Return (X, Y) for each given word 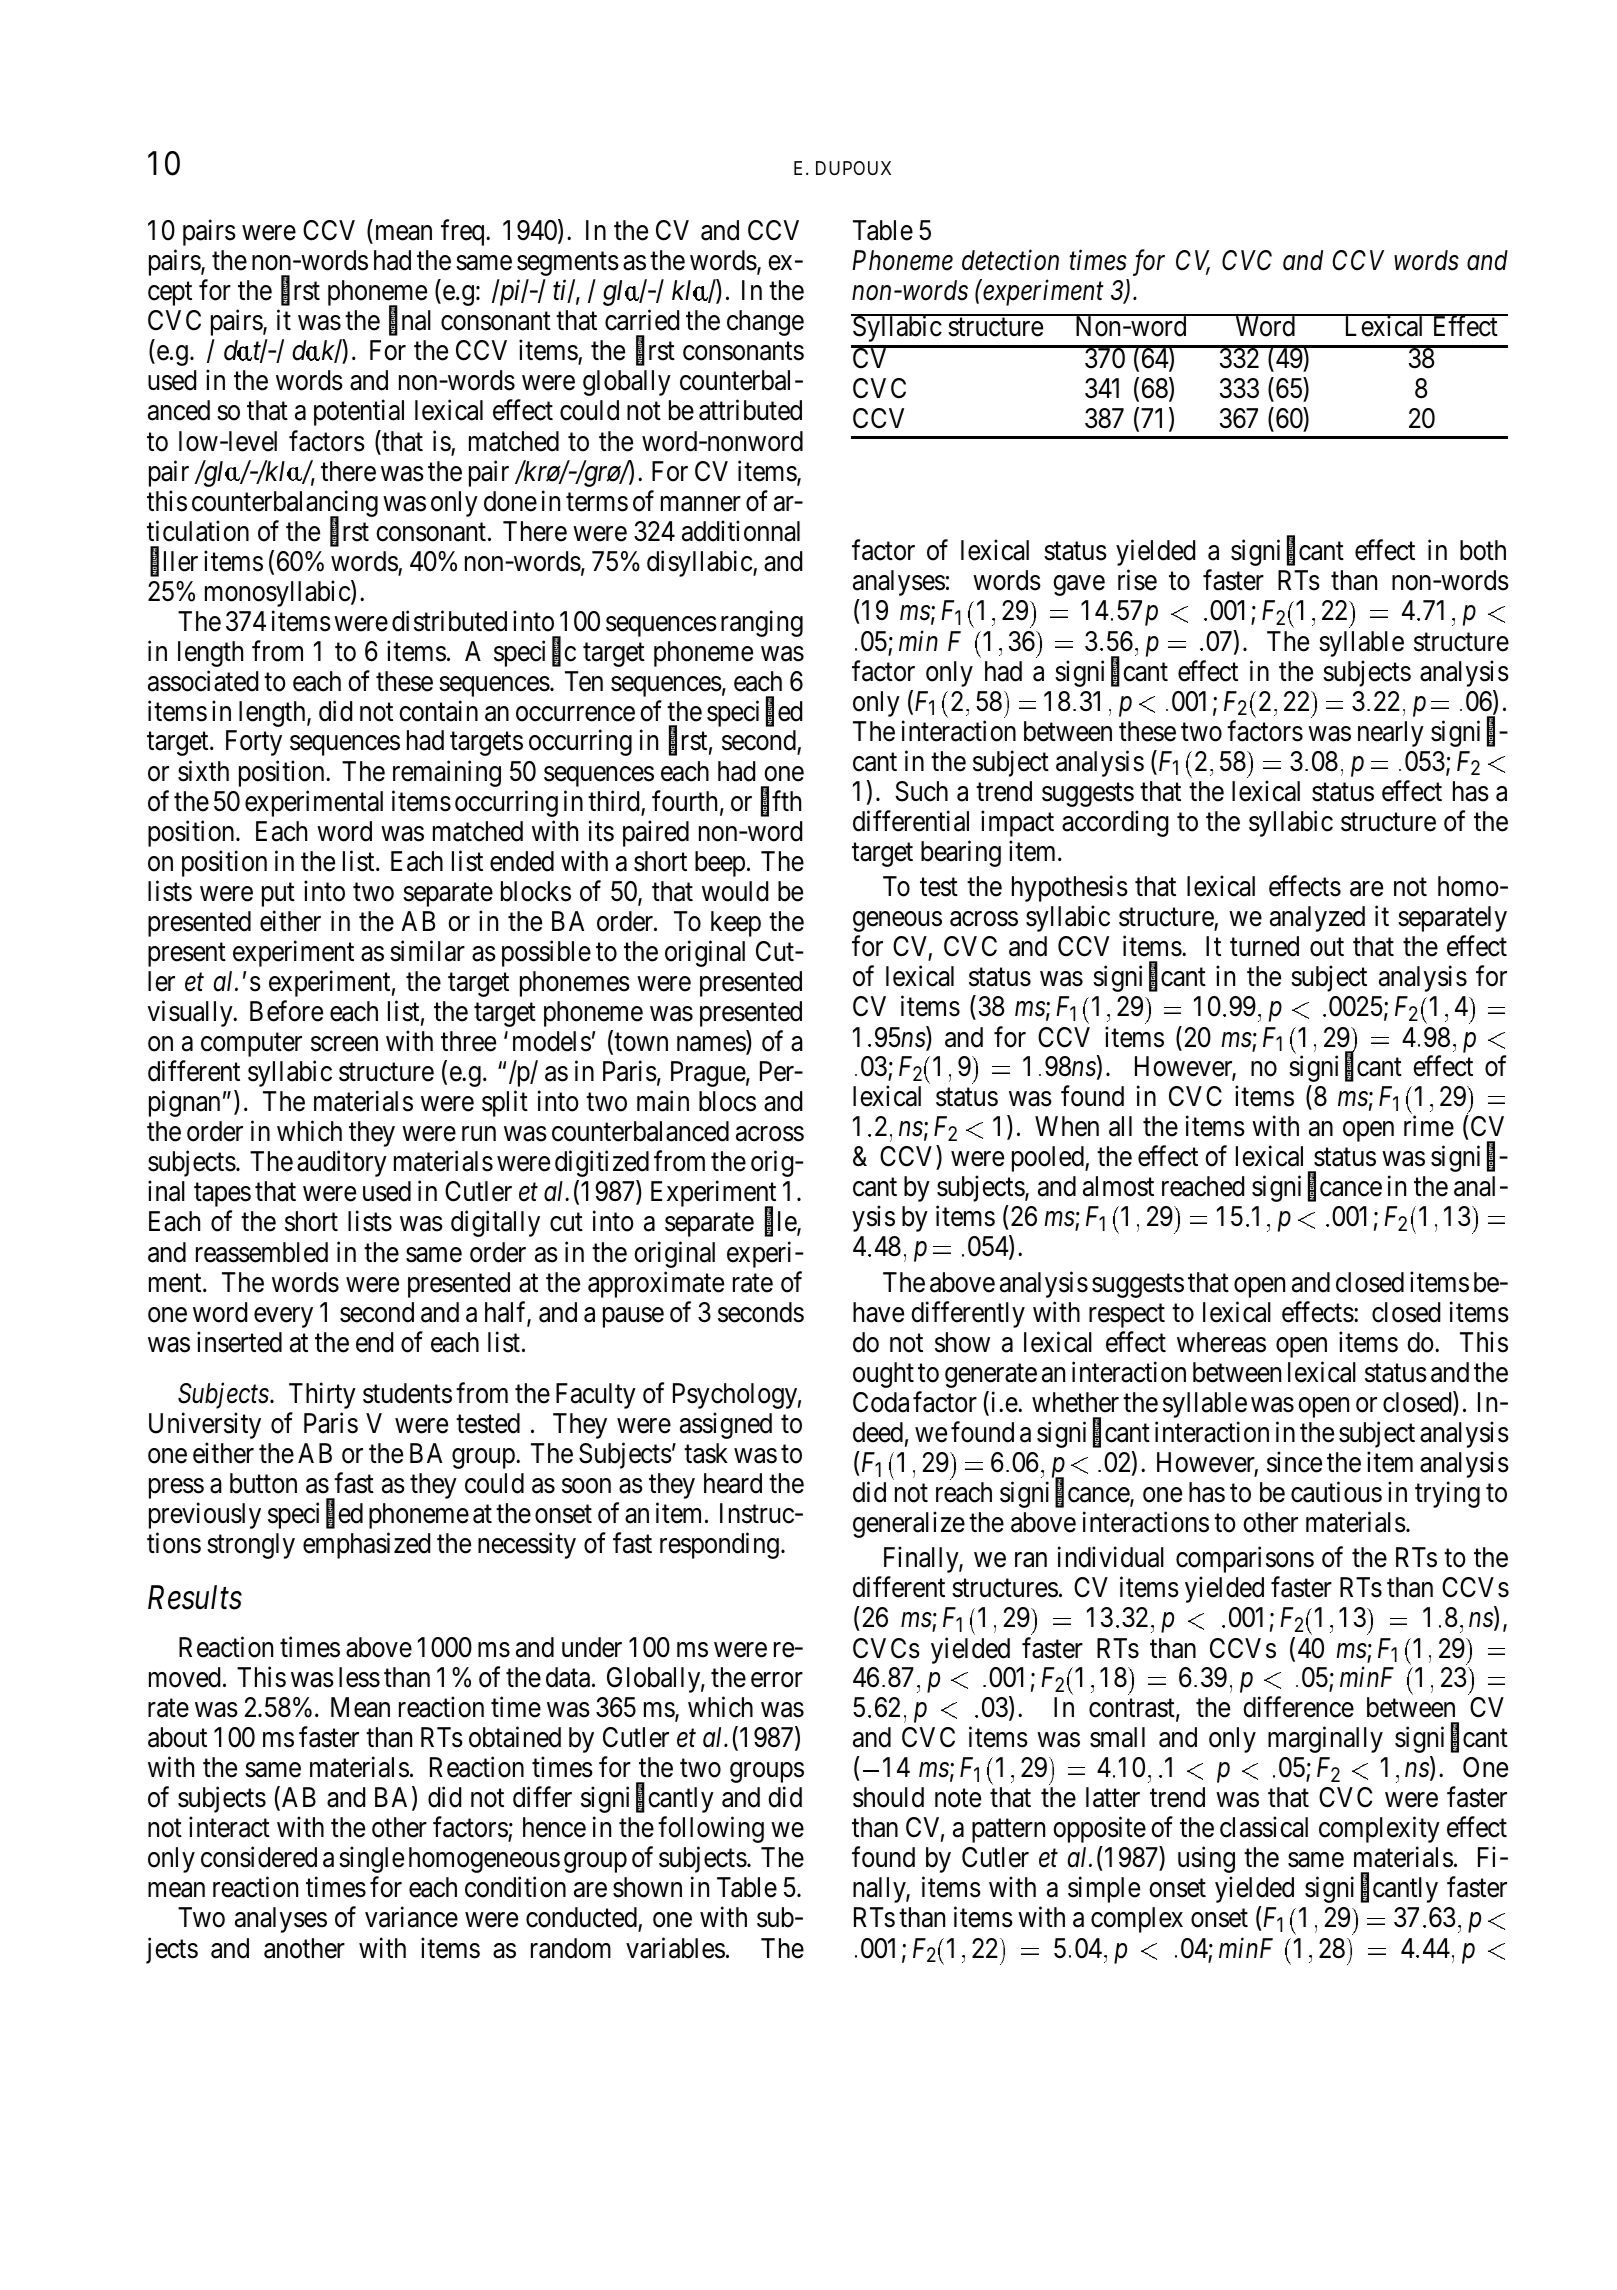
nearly (1391, 734)
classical (1264, 1827)
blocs (727, 1101)
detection (1010, 260)
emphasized (366, 1545)
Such (921, 791)
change (765, 323)
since (1294, 1462)
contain (438, 711)
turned (1264, 946)
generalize (909, 1525)
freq (464, 233)
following (711, 1830)
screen (344, 1044)
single (371, 1860)
